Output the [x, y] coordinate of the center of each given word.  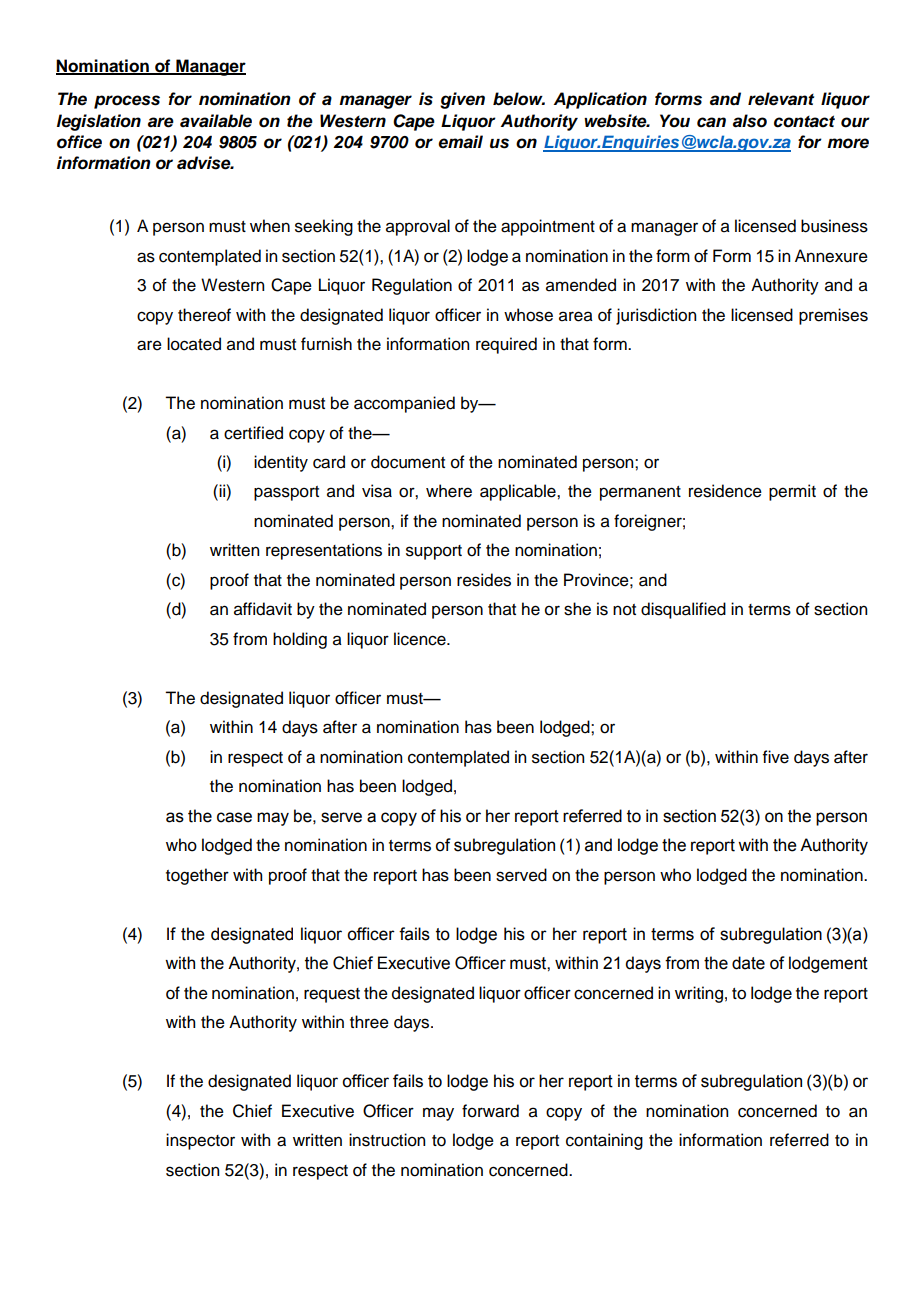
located [194, 344]
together [197, 876]
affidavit [263, 609]
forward [490, 1111]
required [506, 345]
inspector [200, 1141]
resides [484, 580]
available [216, 121]
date [748, 963]
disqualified [683, 610]
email [460, 142]
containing [604, 1141]
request [332, 995]
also [750, 121]
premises [833, 316]
